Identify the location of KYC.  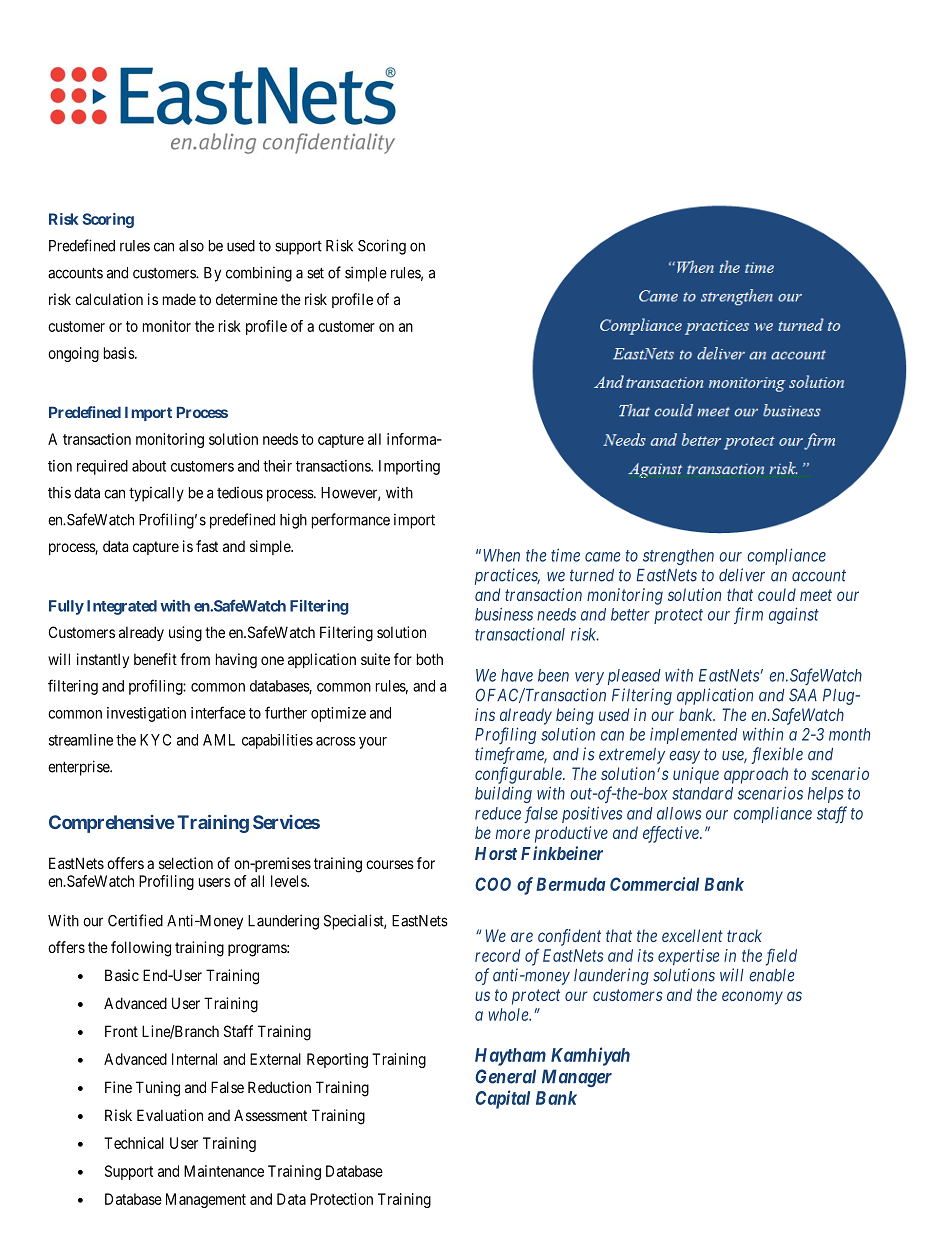
(155, 740).
